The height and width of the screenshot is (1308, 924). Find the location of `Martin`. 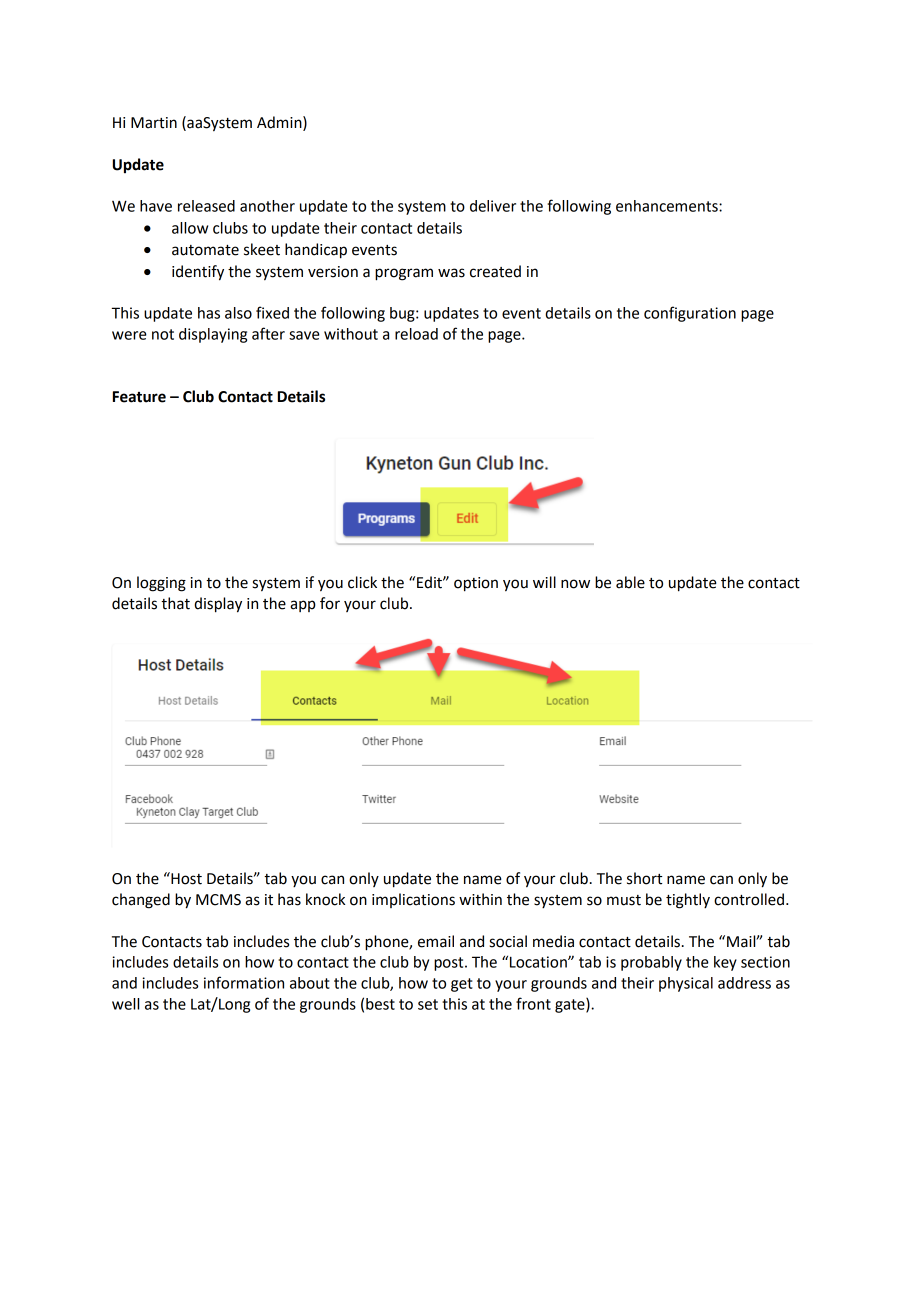

Martin is located at coordinates (154, 123).
